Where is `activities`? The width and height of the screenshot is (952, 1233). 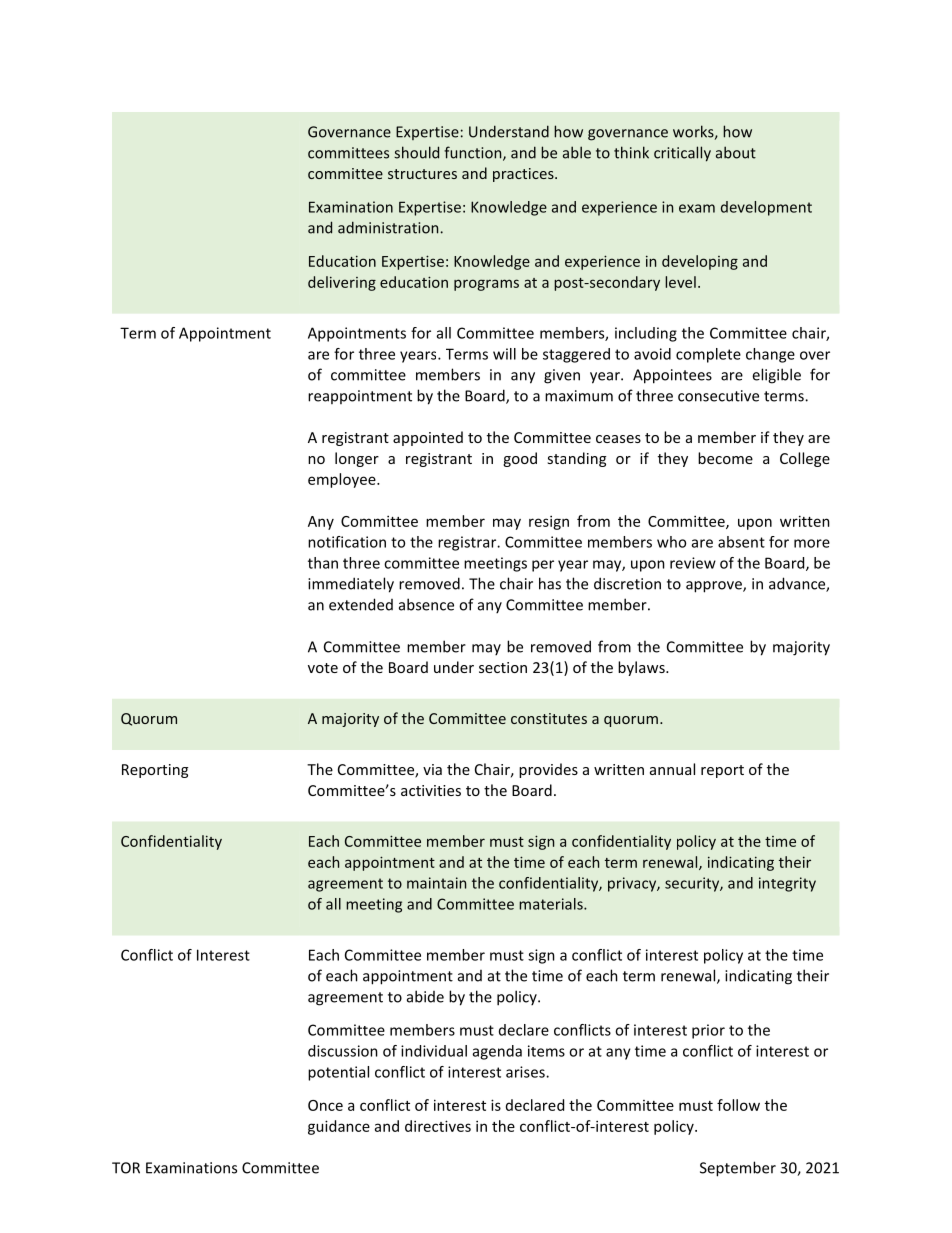 activities is located at coordinates (431, 790).
